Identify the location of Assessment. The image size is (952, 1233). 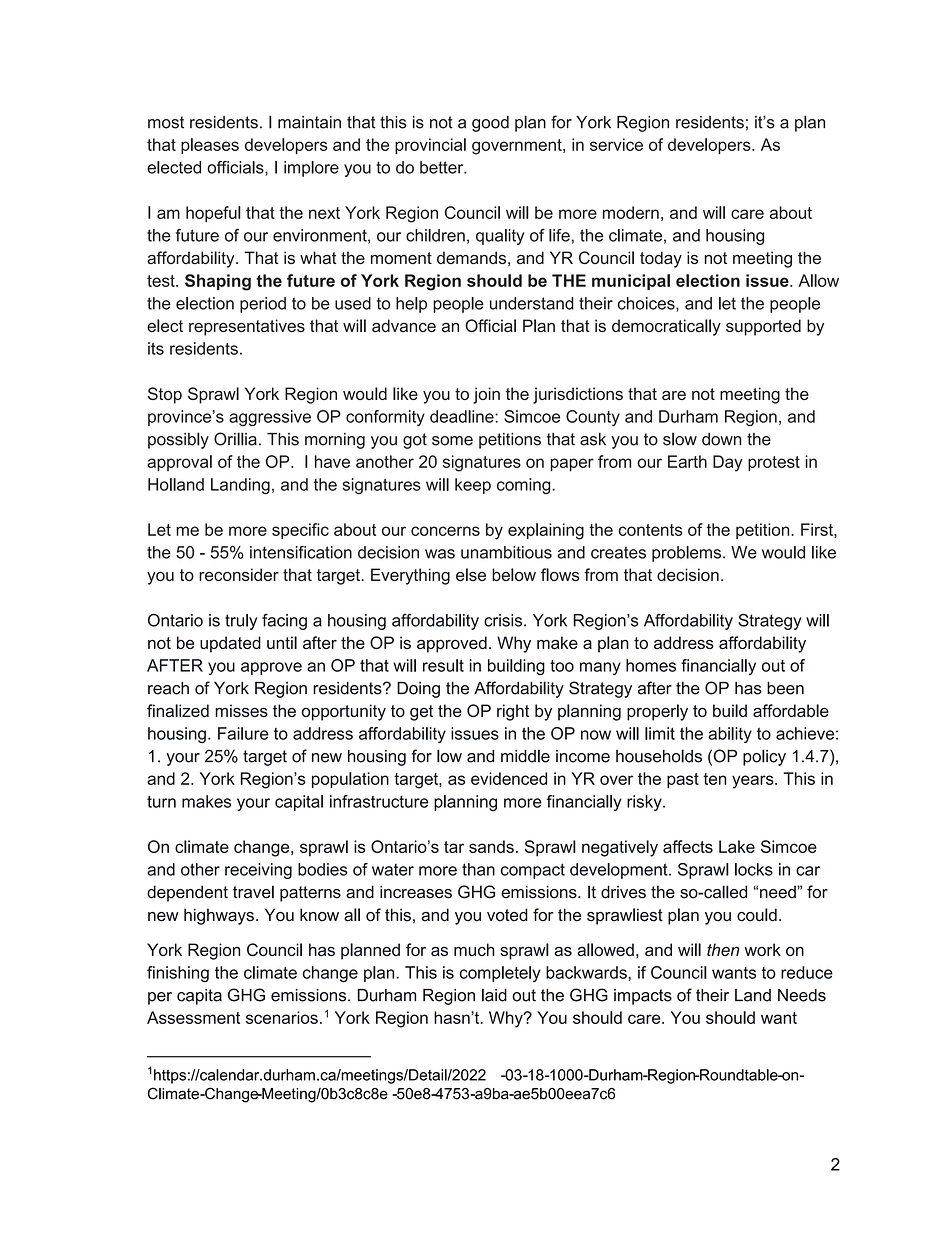
(193, 1017).
